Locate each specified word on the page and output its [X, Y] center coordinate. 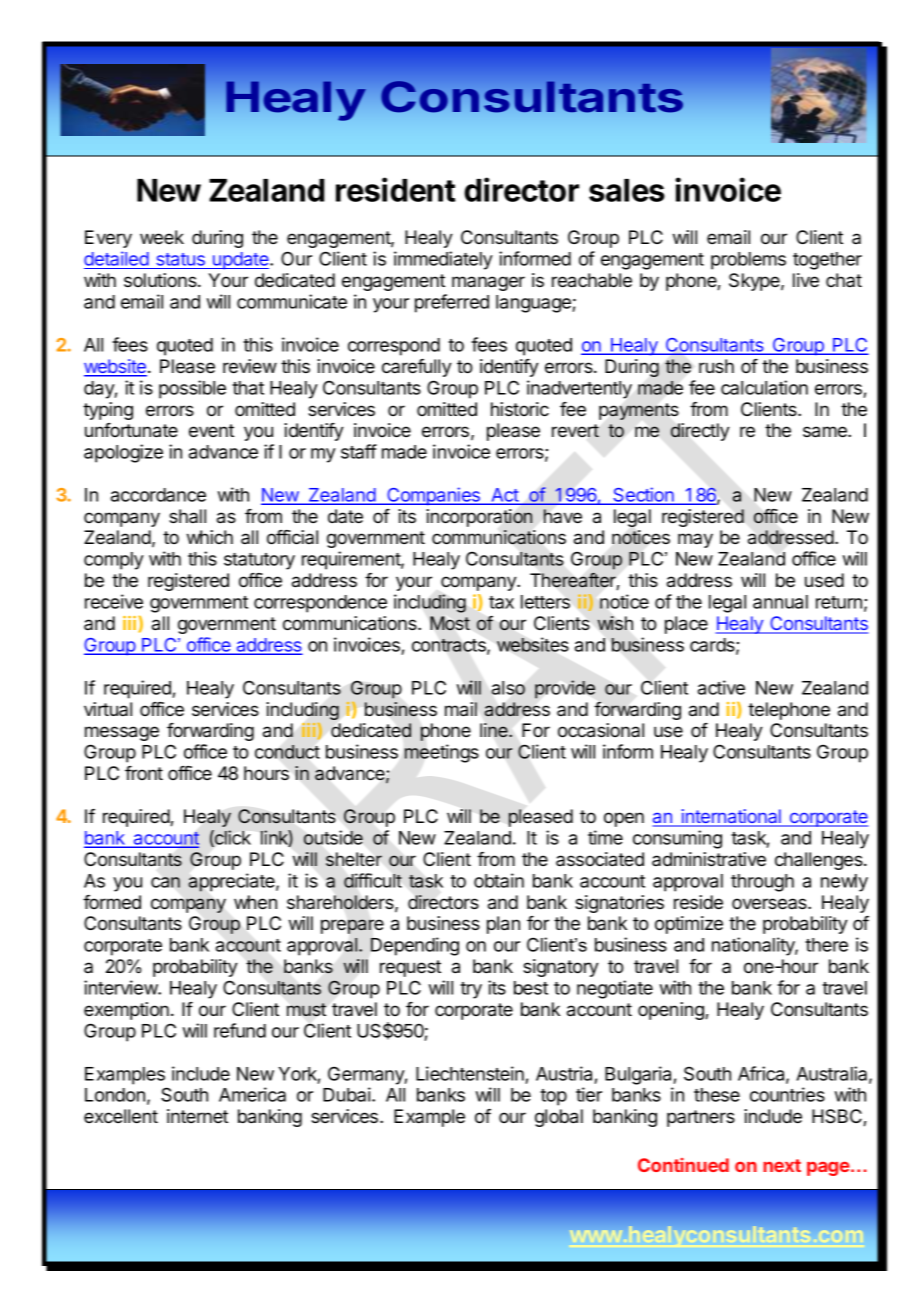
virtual [108, 709]
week [162, 237]
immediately [443, 260]
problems [748, 261]
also [508, 688]
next [782, 1165]
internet [197, 1116]
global [559, 1118]
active [721, 687]
